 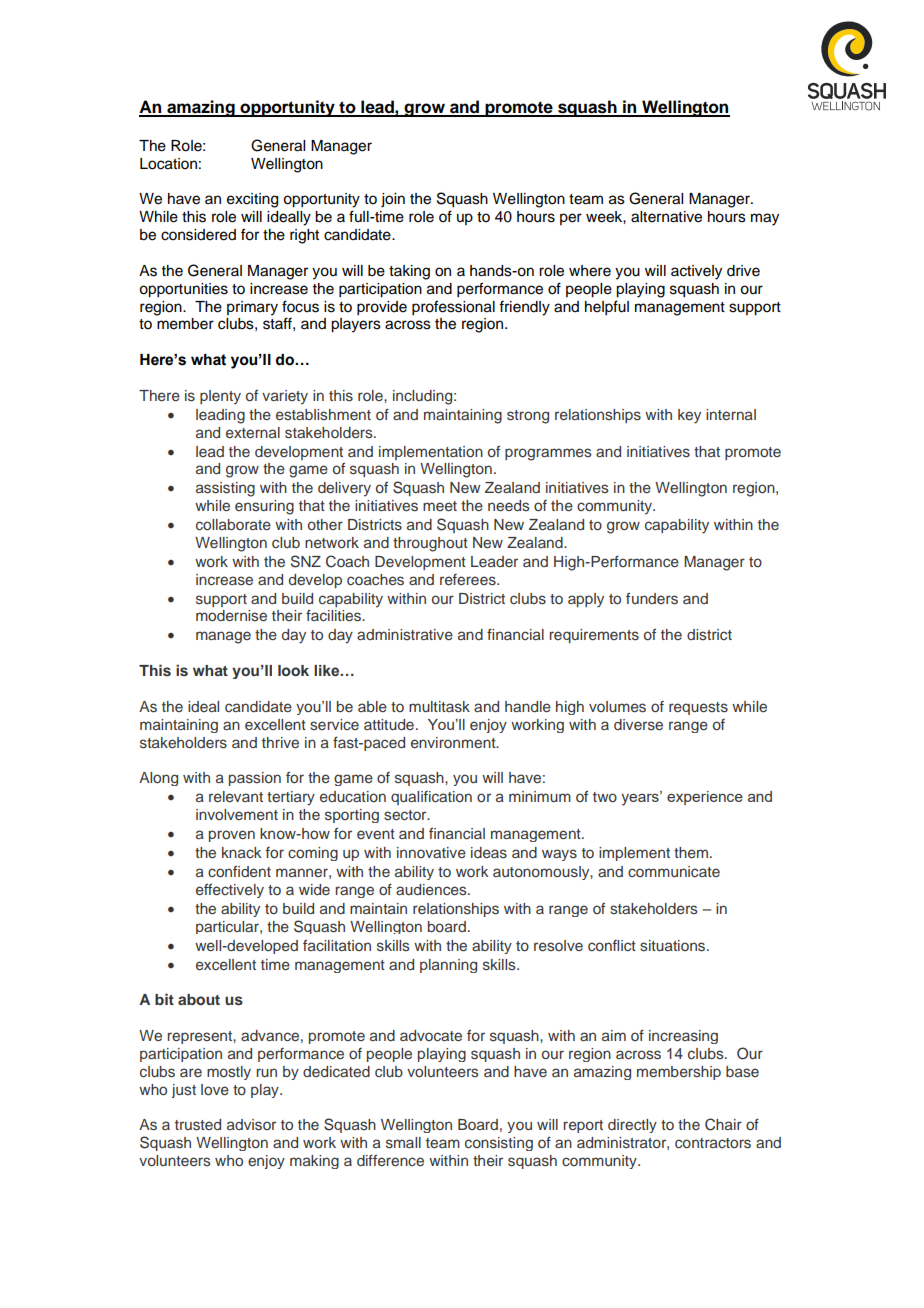 I want to click on multitask, so click(x=439, y=706).
